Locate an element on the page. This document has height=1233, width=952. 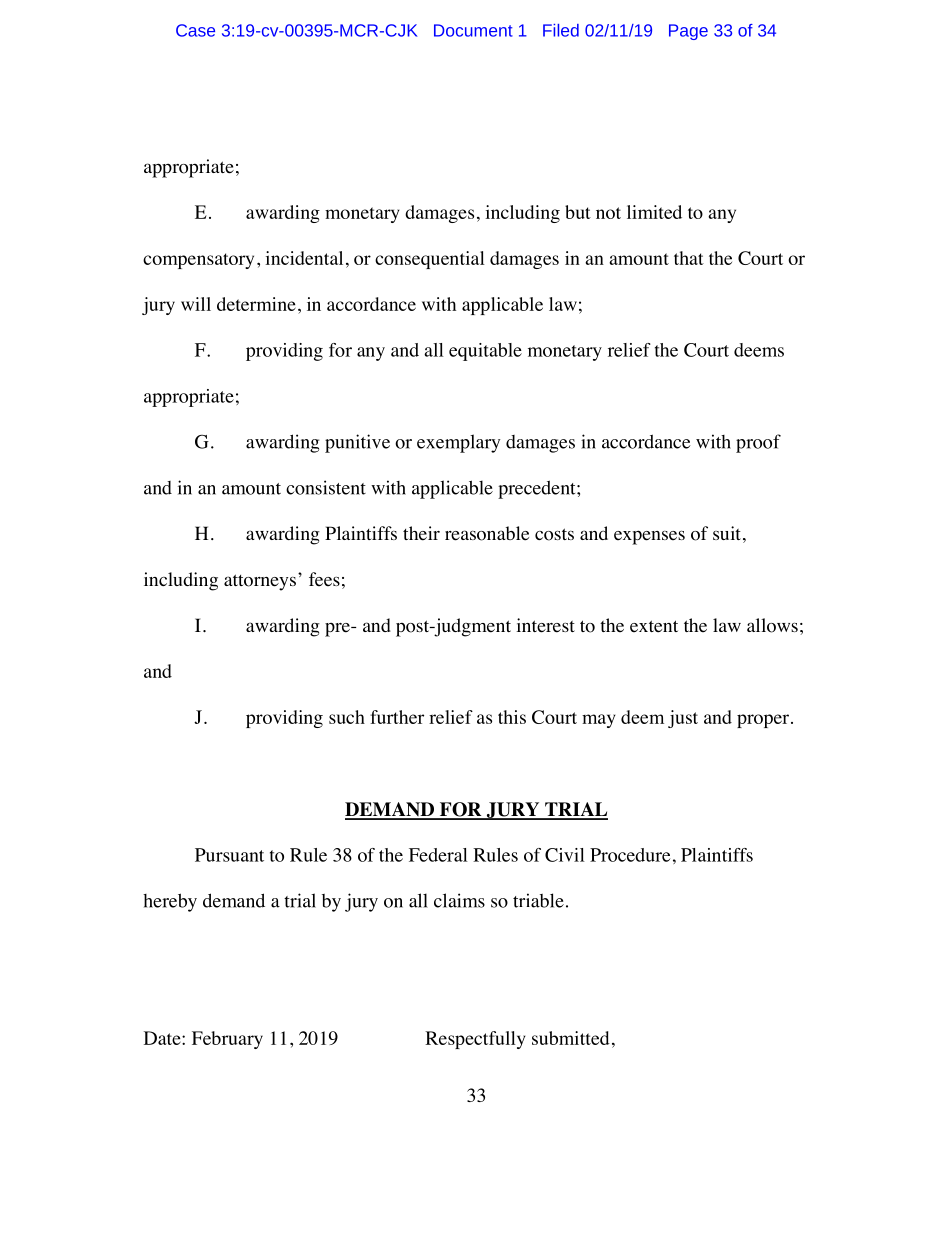
Document is located at coordinates (473, 30).
